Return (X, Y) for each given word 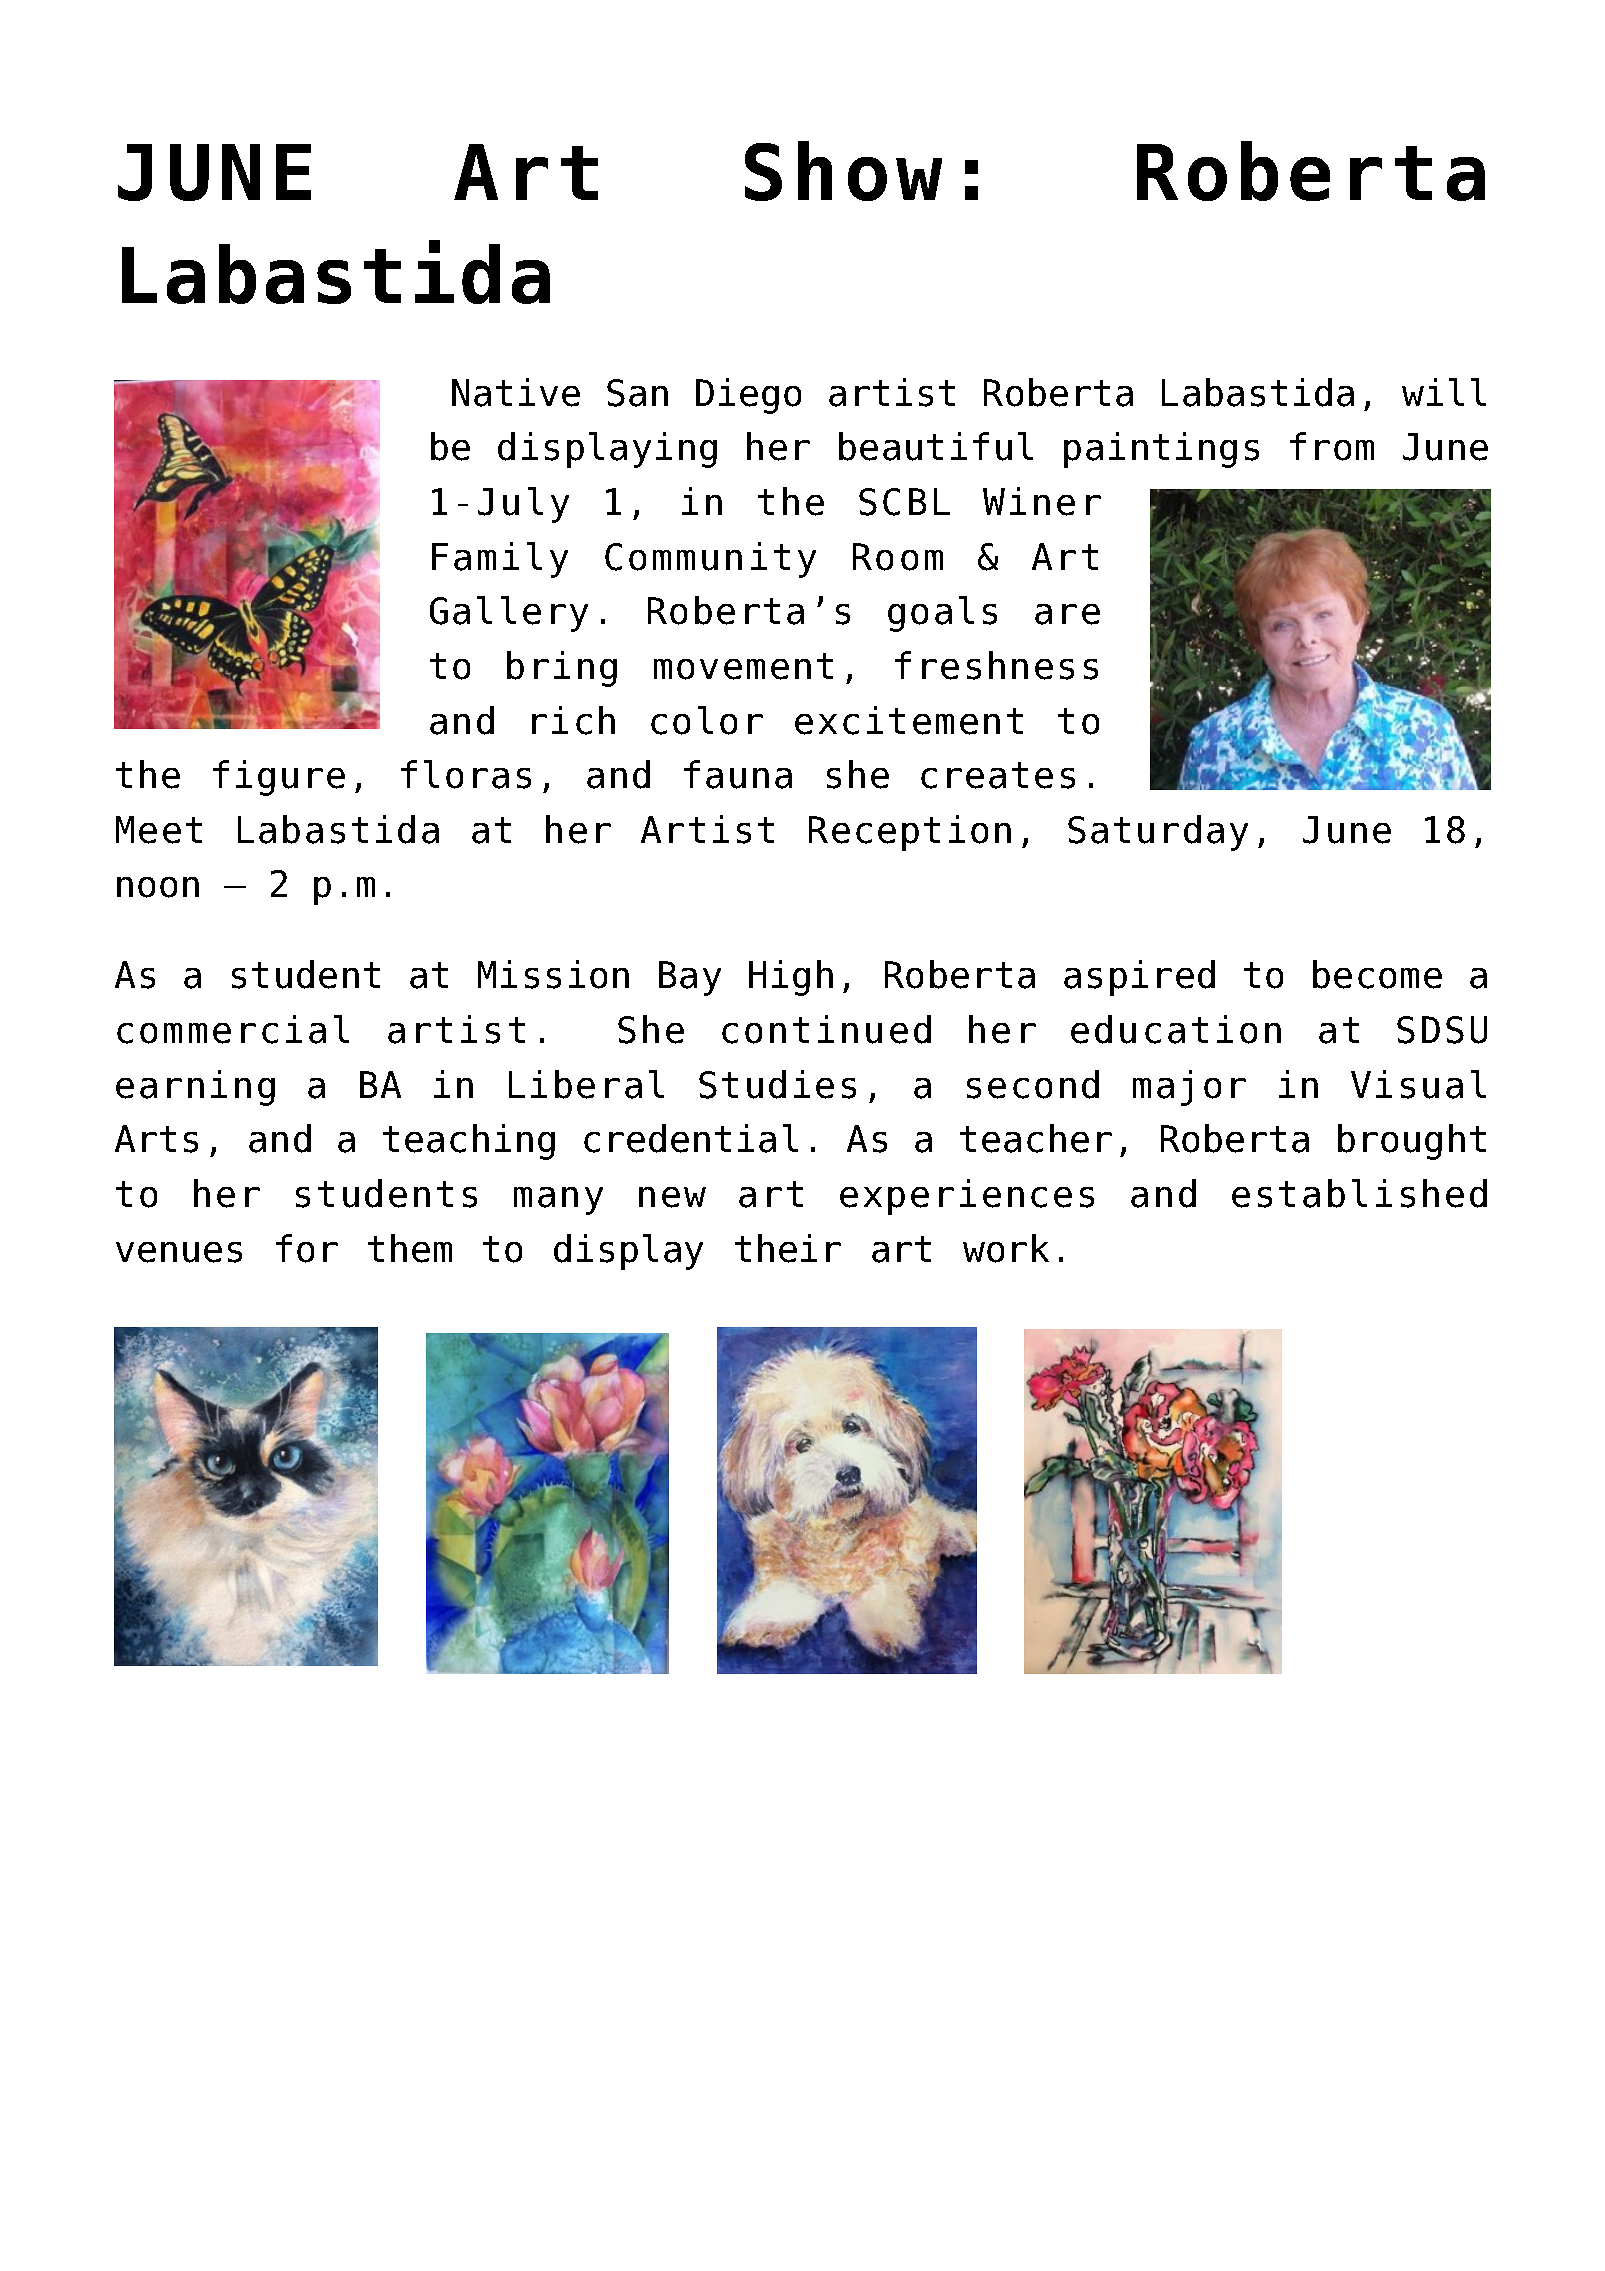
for (307, 1248)
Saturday (1158, 833)
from (1332, 446)
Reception (910, 833)
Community (710, 560)
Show (843, 171)
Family (500, 560)
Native (516, 392)
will (1444, 392)
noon (158, 887)
